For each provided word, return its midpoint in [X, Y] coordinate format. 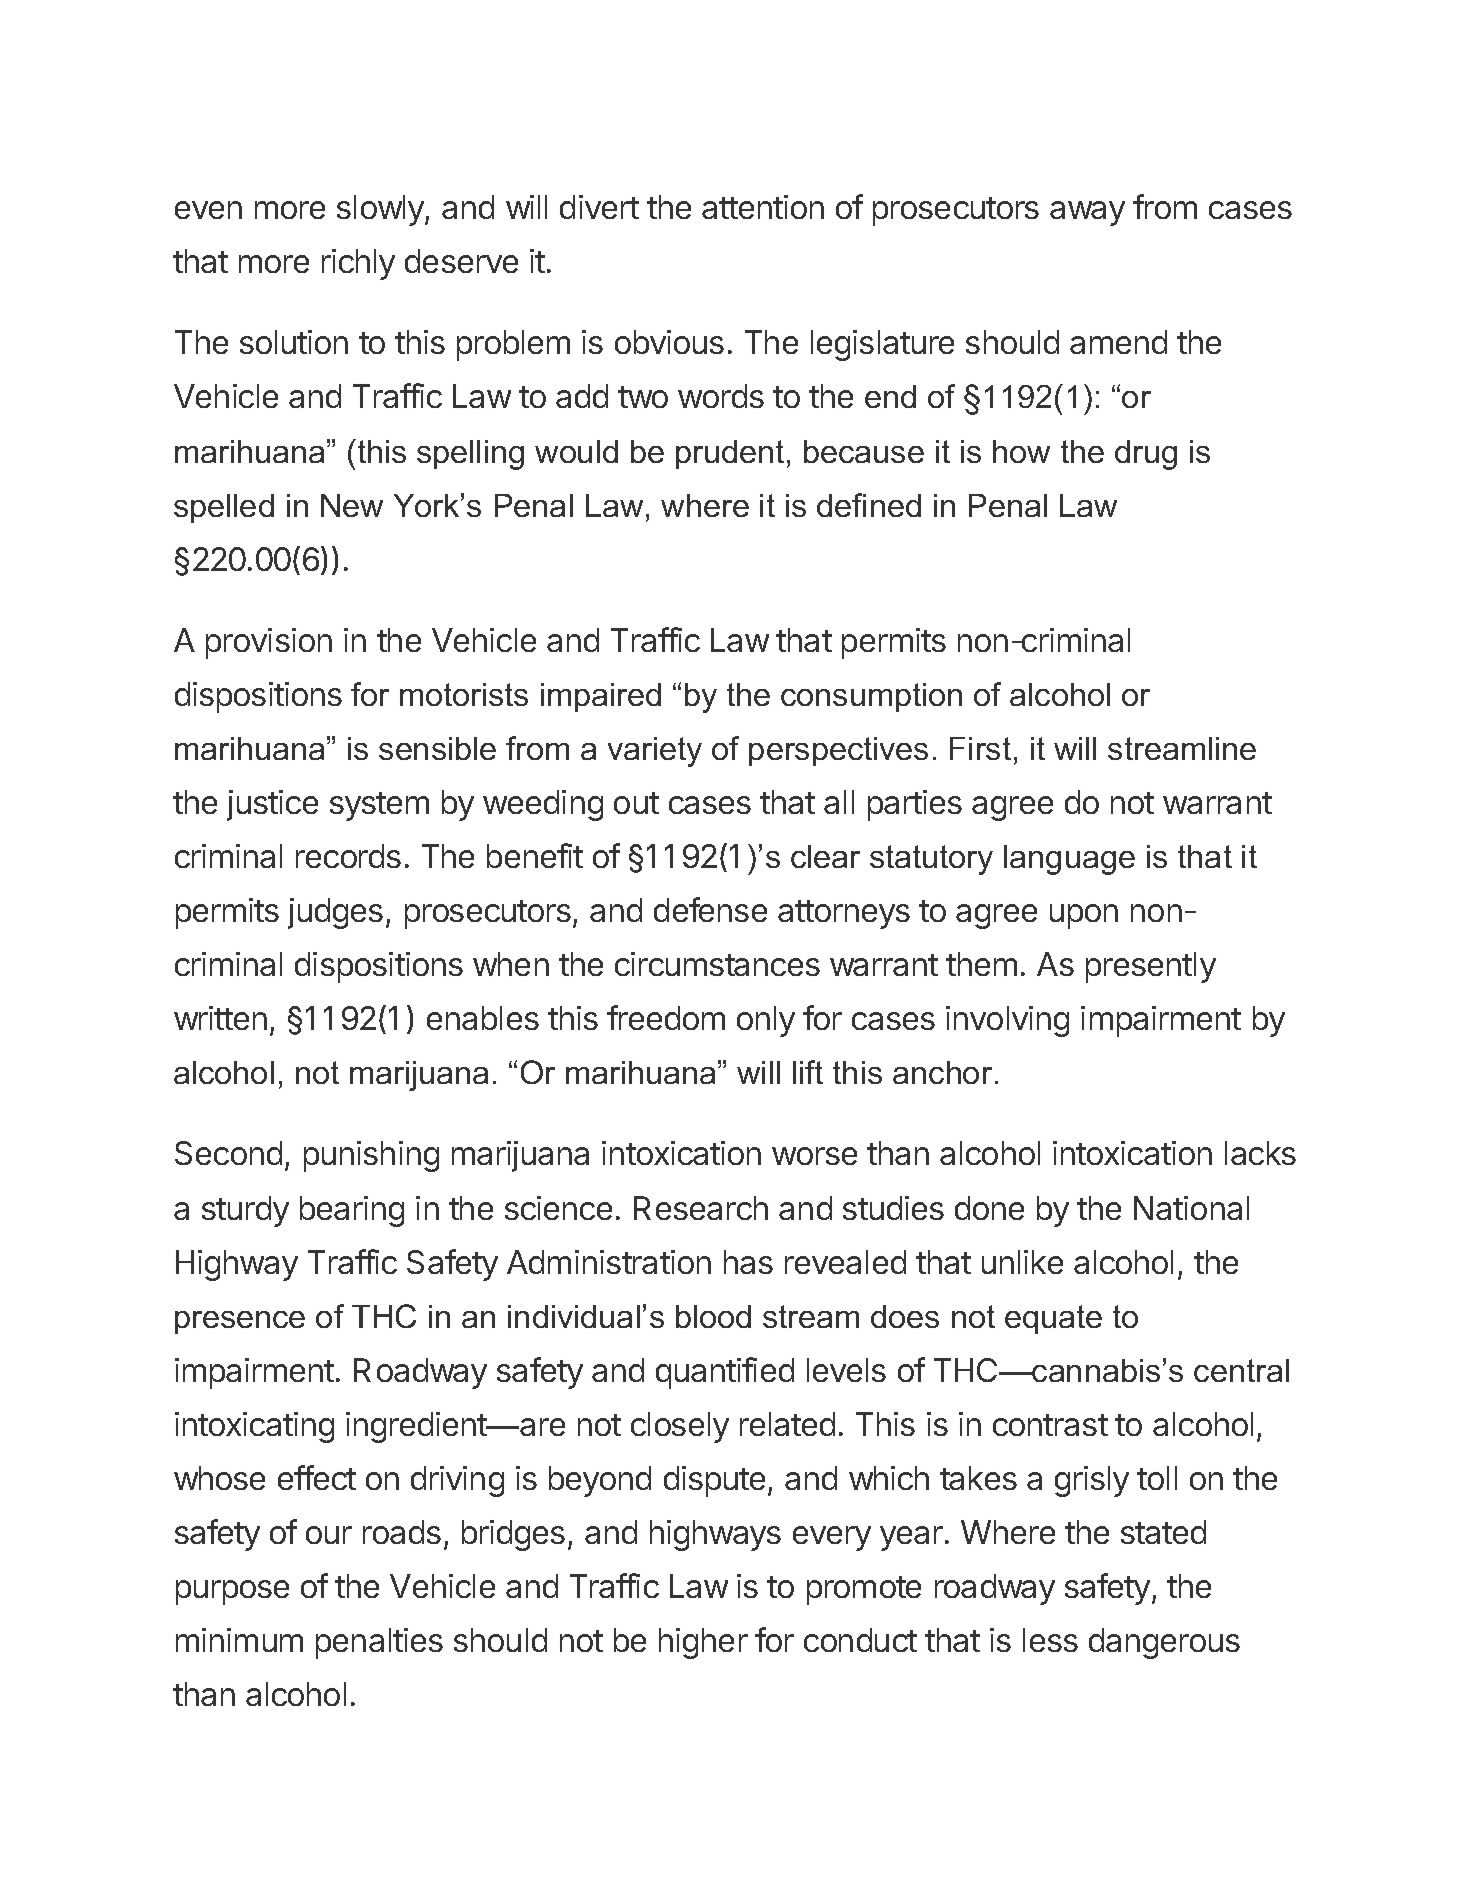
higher [703, 1643]
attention [763, 207]
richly [358, 264]
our [329, 1535]
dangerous [1164, 1643]
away [1087, 213]
